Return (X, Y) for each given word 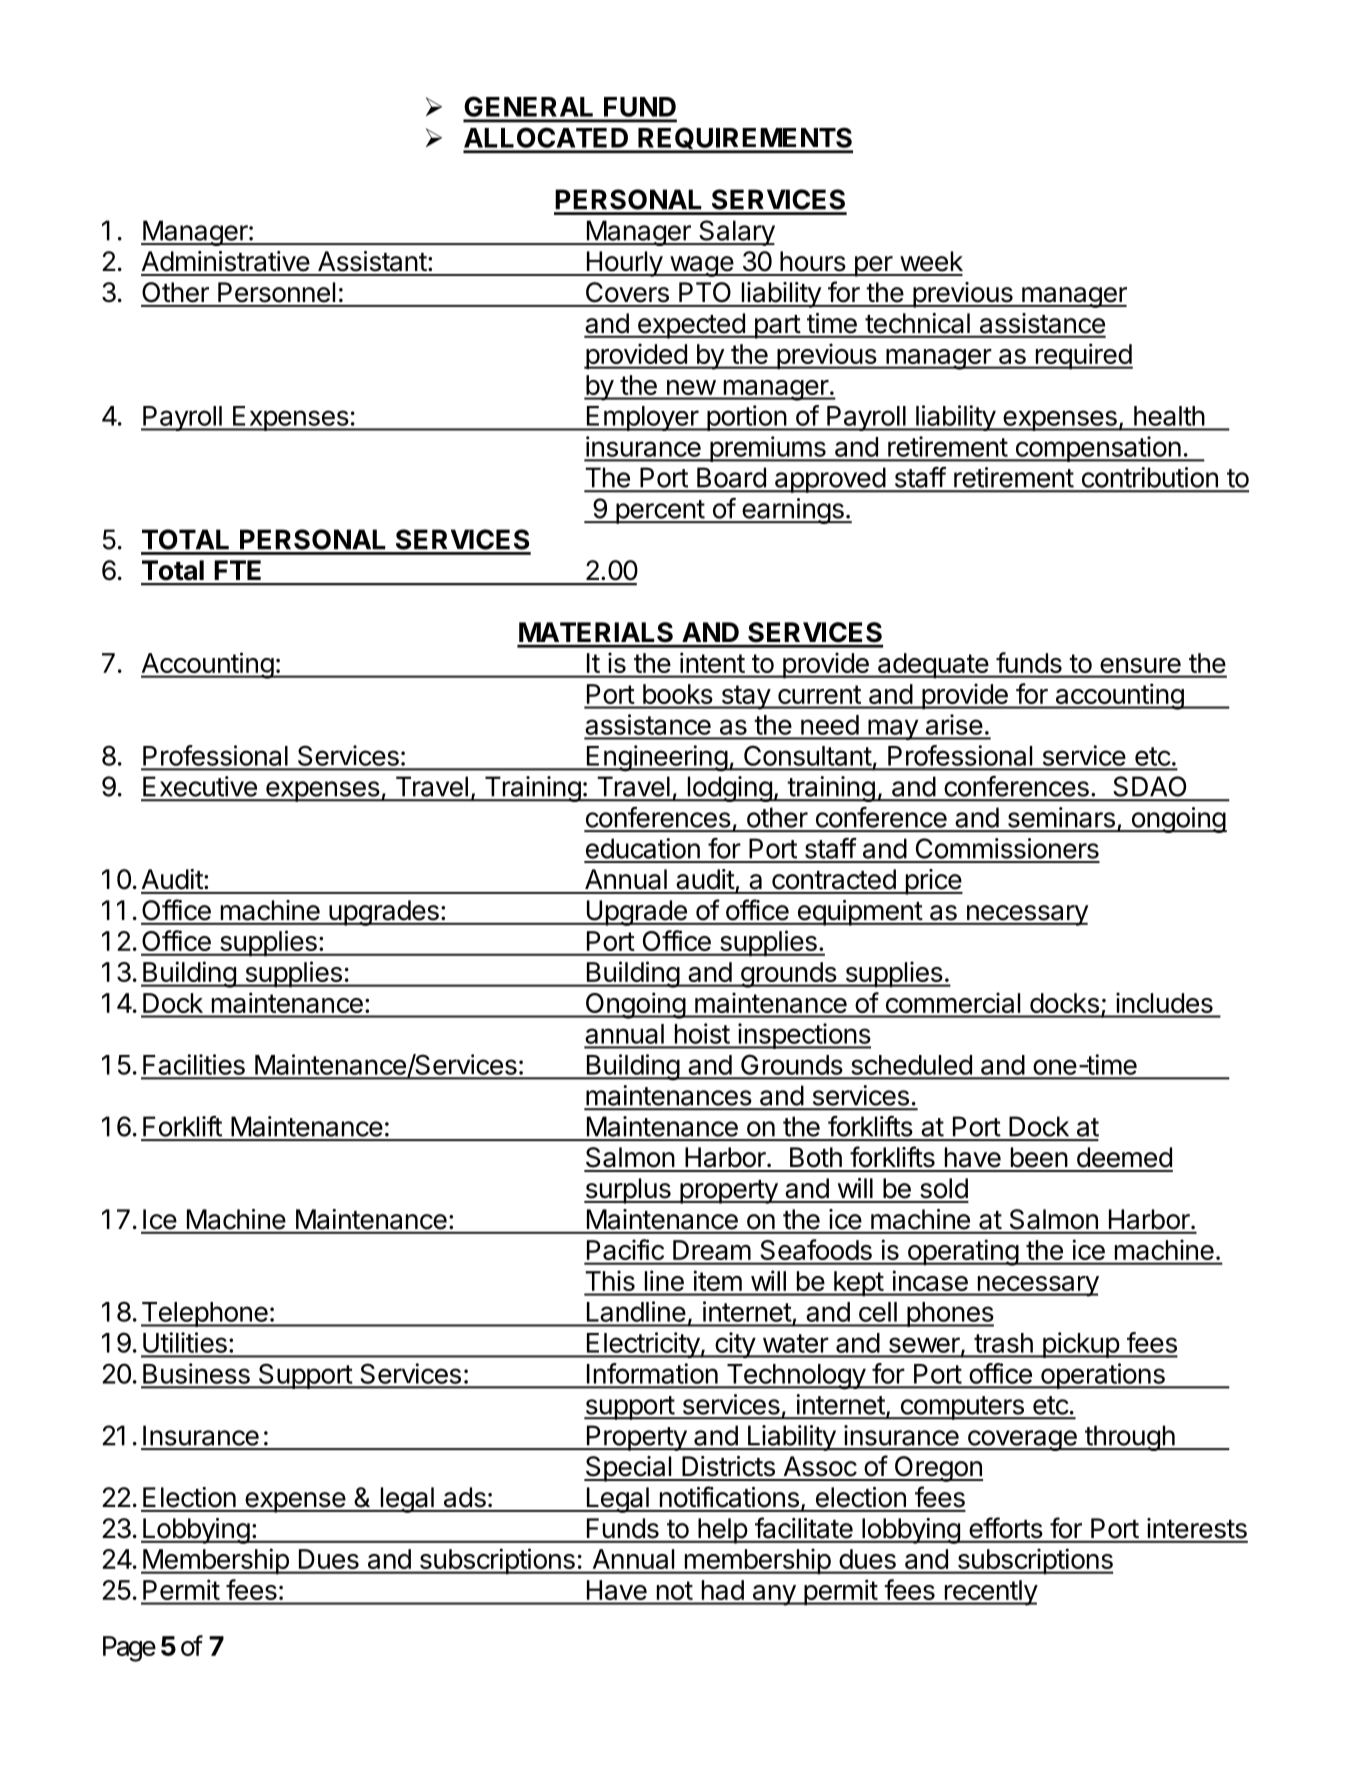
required (1083, 356)
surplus (628, 1191)
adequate (932, 666)
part (777, 327)
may (893, 729)
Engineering (656, 758)
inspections (803, 1036)
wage (701, 266)
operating (962, 1252)
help (722, 1531)
